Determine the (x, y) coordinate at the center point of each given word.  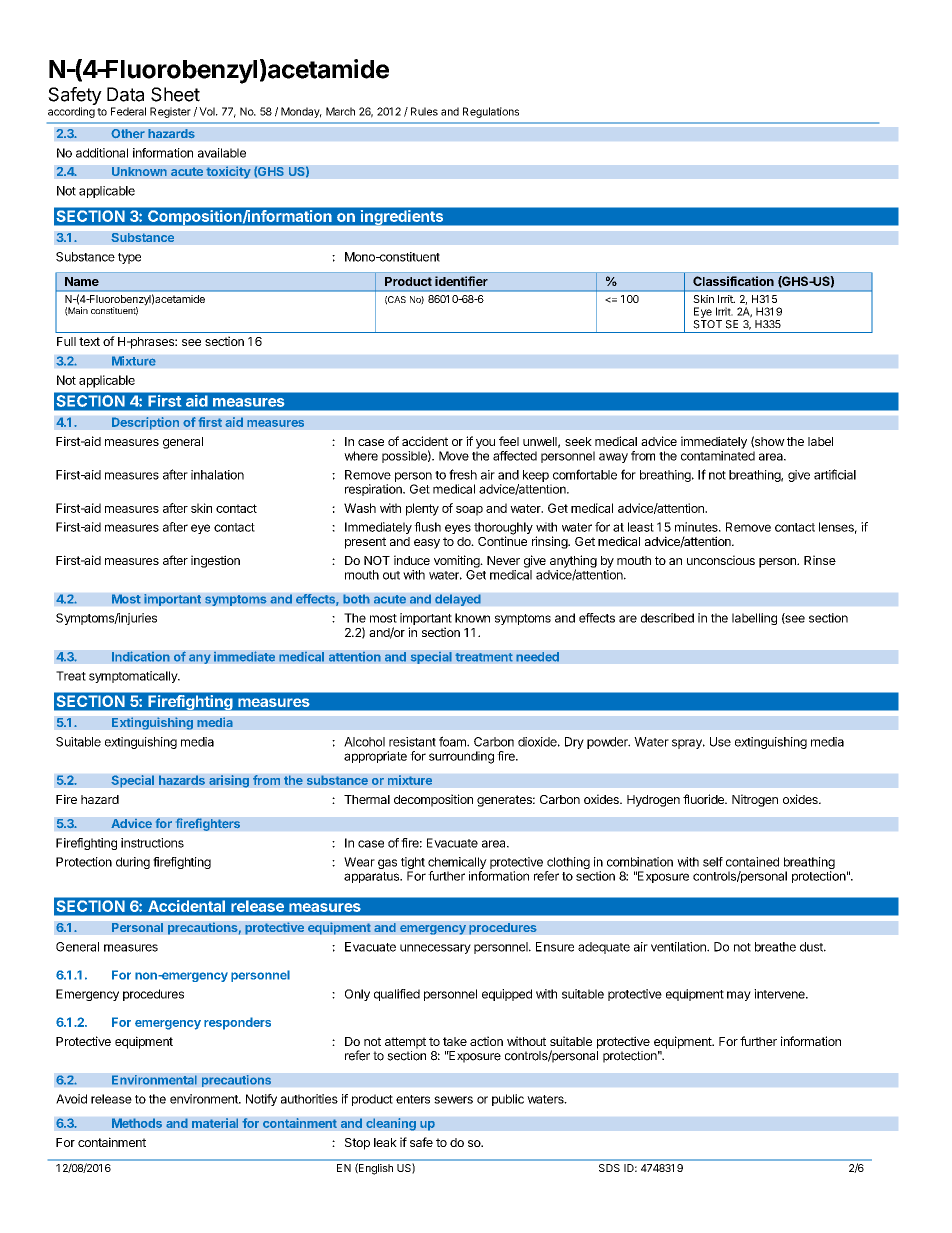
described (667, 618)
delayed (458, 600)
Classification (733, 281)
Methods (137, 1123)
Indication (141, 656)
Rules (424, 111)
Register (170, 112)
